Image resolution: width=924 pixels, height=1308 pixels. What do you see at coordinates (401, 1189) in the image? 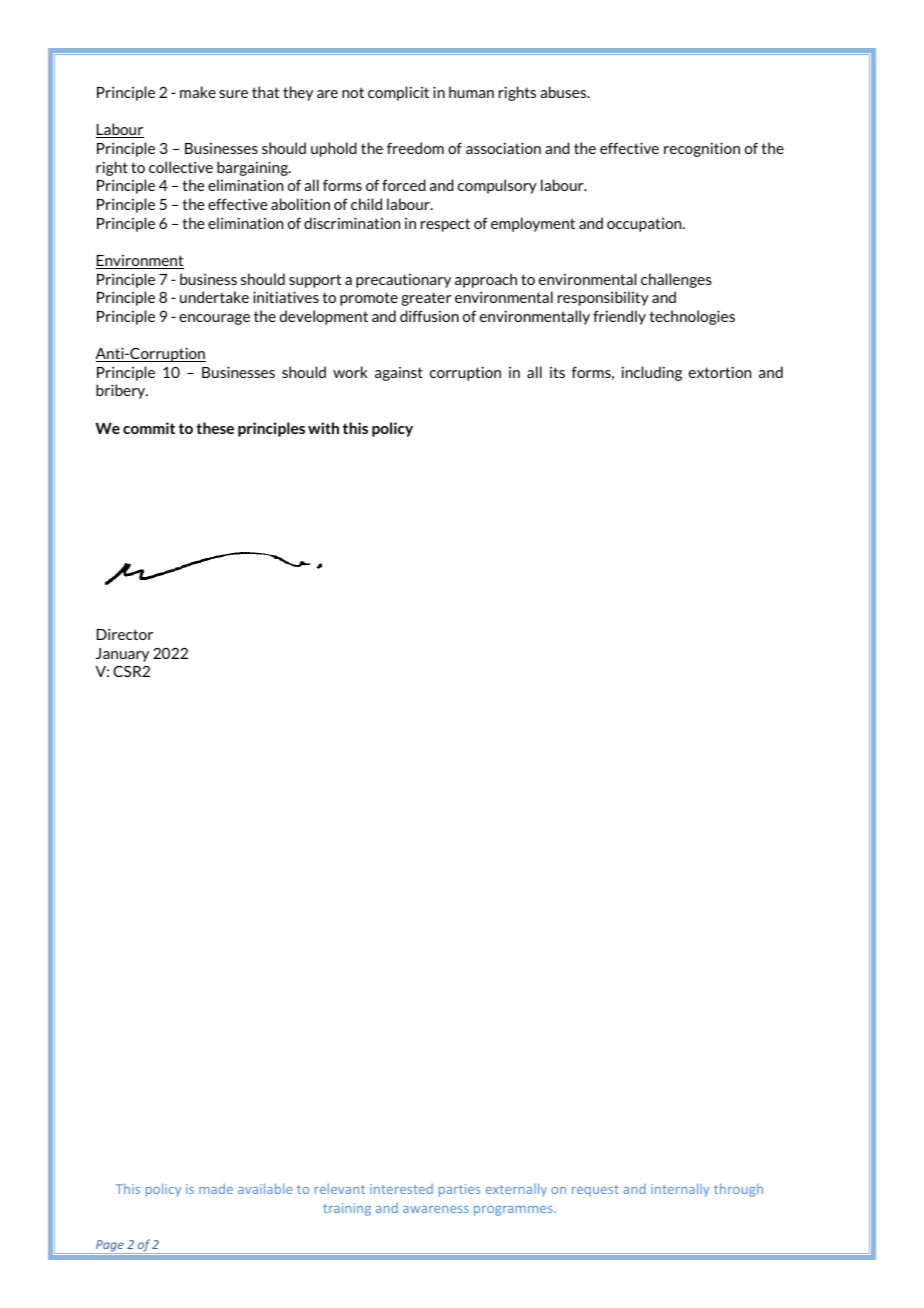
I see `interested` at bounding box center [401, 1189].
